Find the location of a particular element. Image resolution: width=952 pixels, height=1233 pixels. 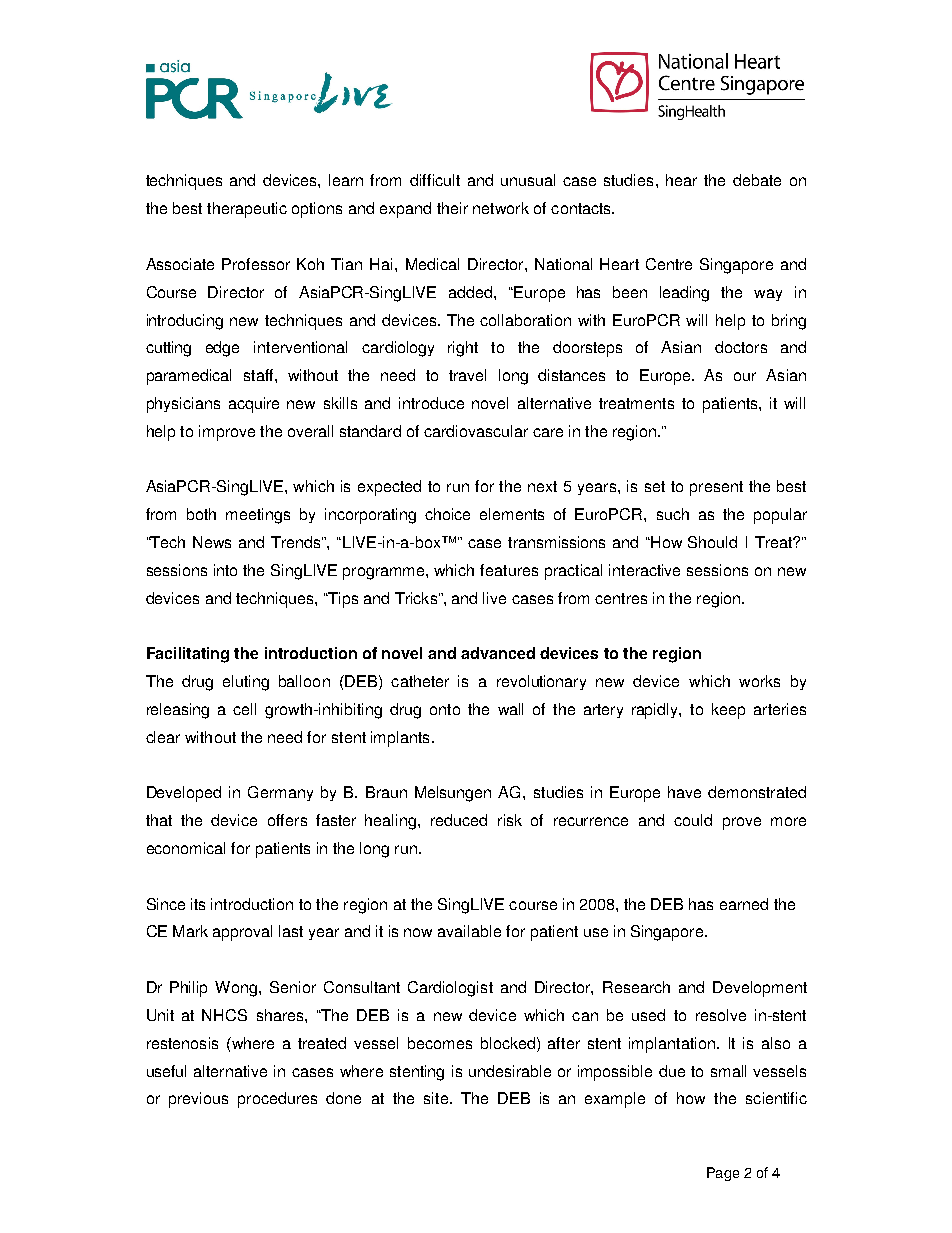

debate is located at coordinates (757, 180).
